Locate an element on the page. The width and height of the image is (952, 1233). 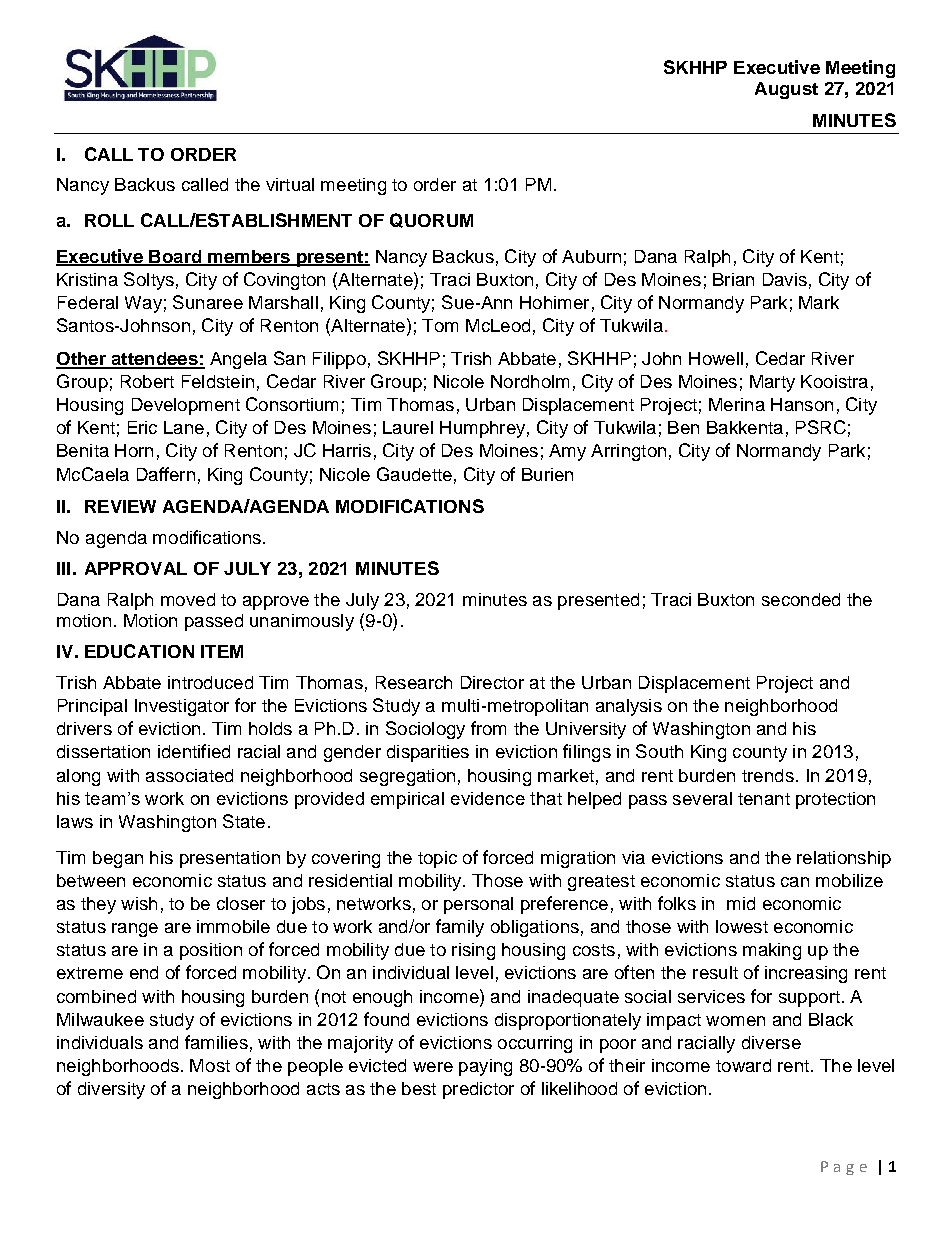
ROLL is located at coordinates (109, 220).
